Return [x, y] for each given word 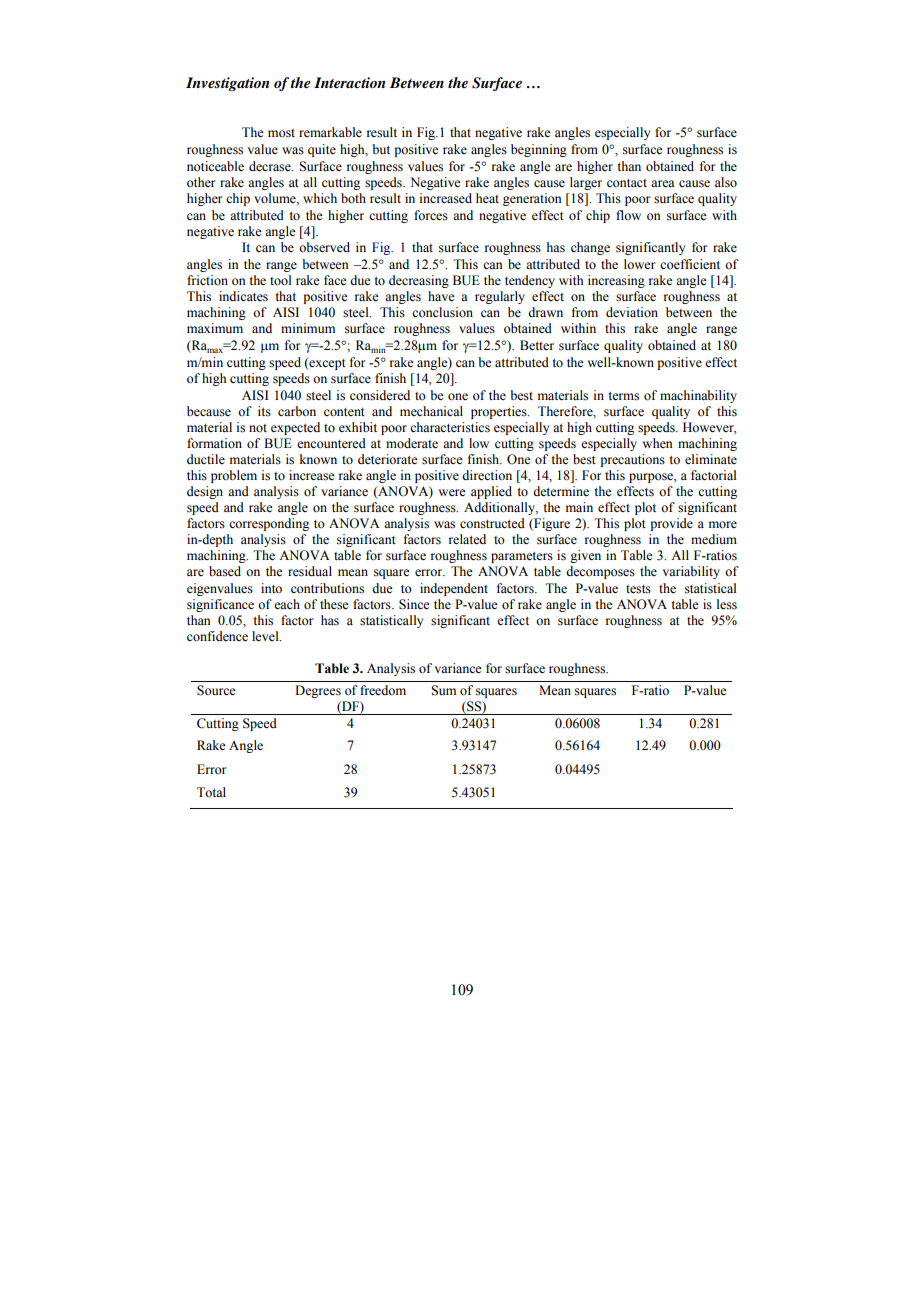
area [663, 183]
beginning [539, 150]
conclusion [442, 312]
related [467, 539]
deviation [632, 312]
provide [671, 524]
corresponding [269, 524]
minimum [308, 328]
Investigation [227, 84]
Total [211, 792]
